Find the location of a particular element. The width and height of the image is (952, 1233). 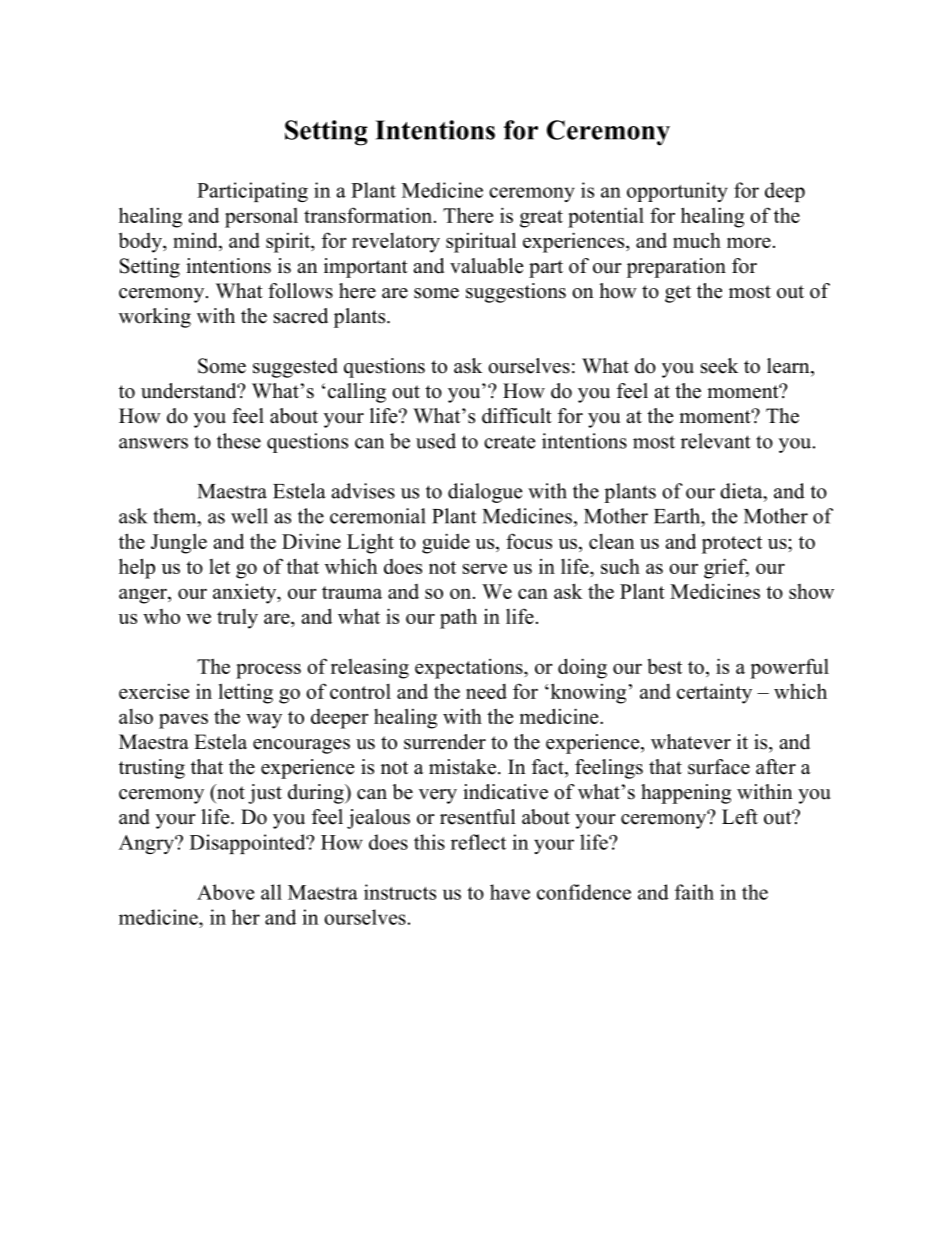

faith is located at coordinates (694, 892).
